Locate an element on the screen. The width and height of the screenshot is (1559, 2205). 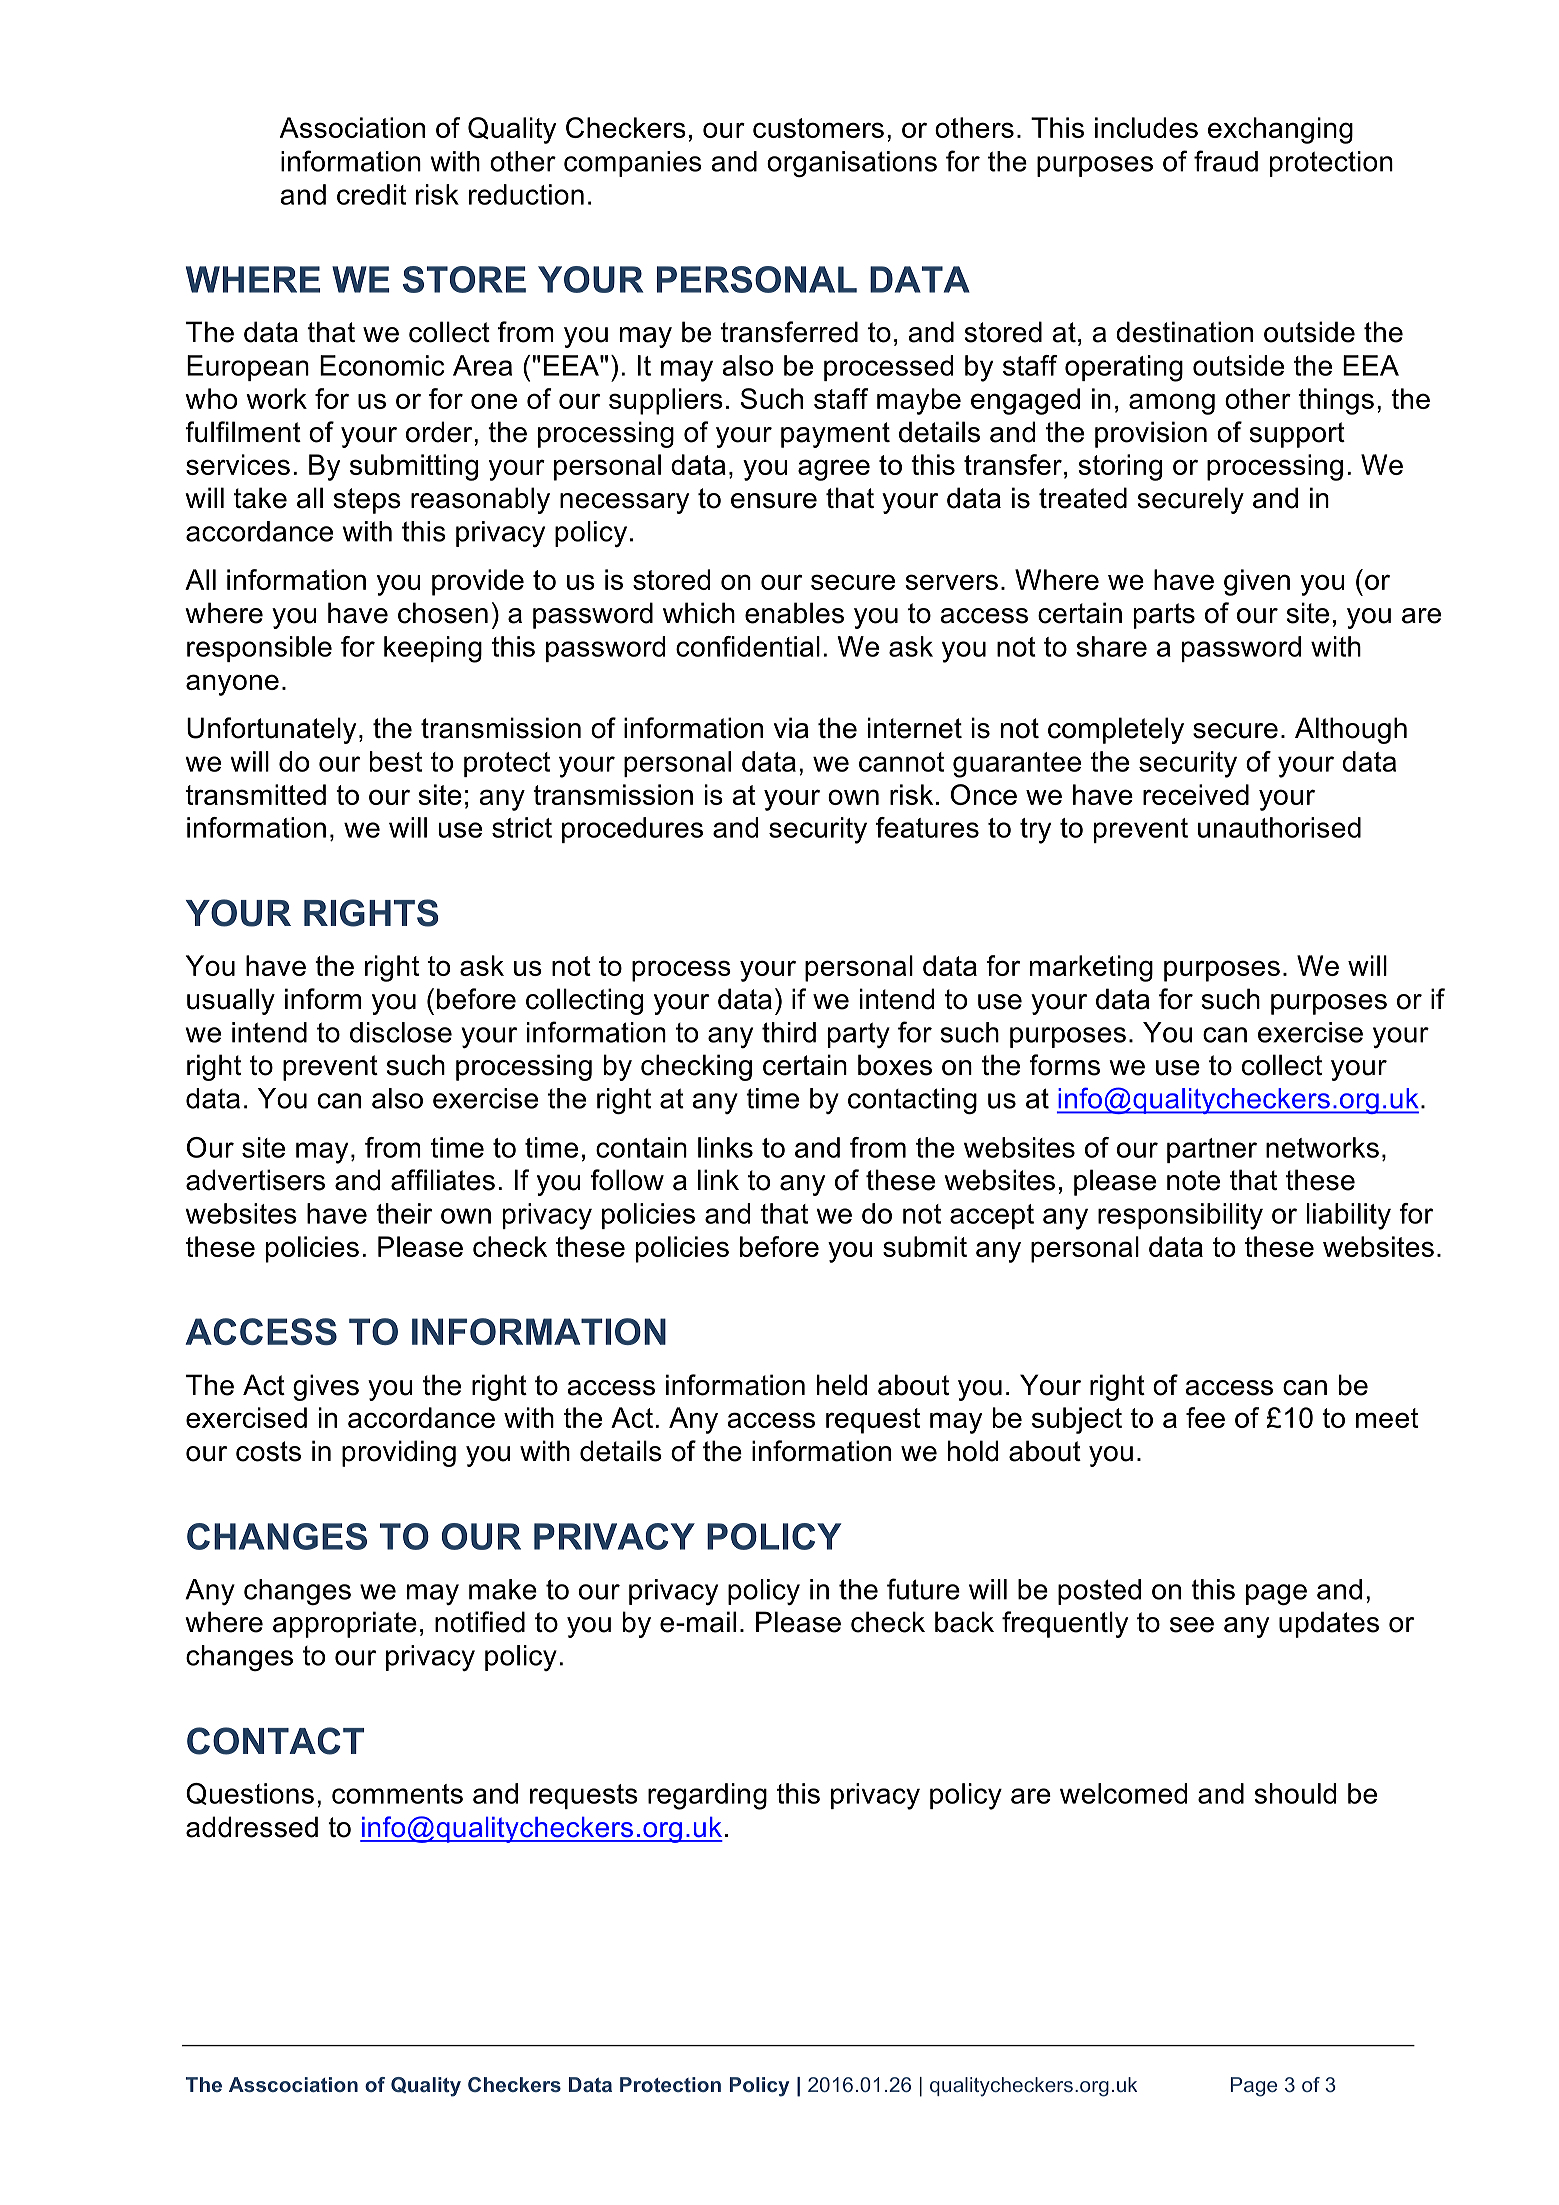
disclose is located at coordinates (401, 1032).
